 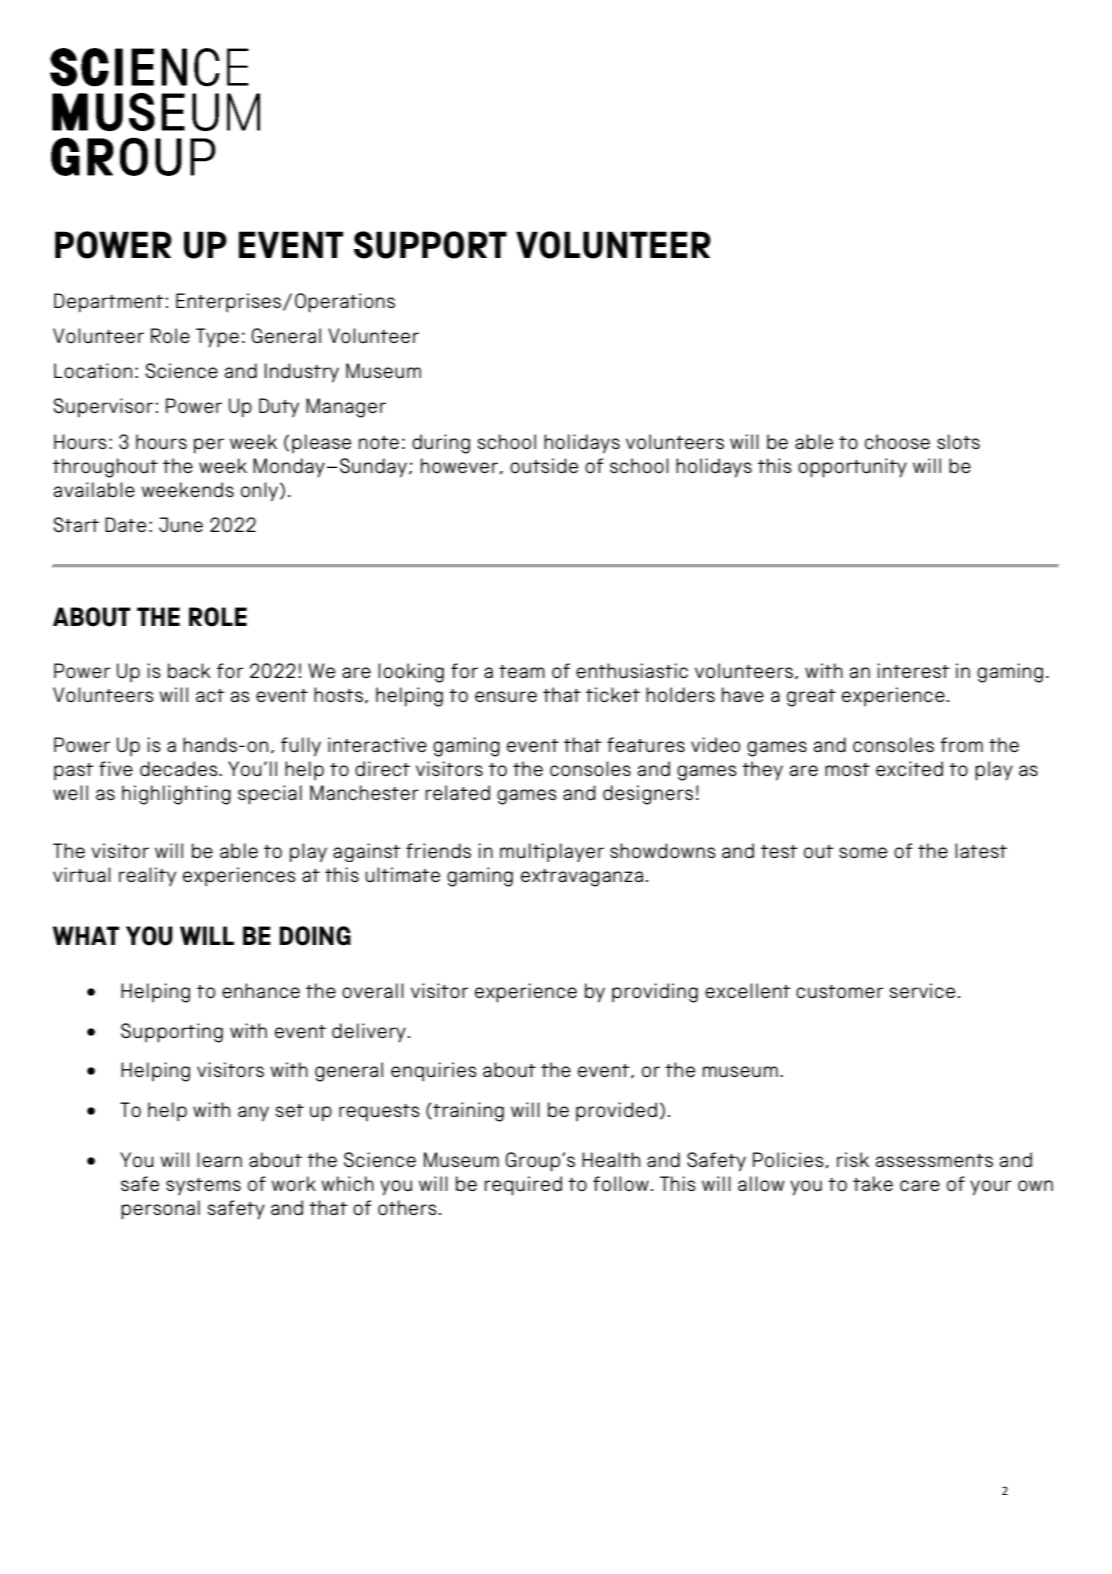 What do you see at coordinates (913, 670) in the image?
I see `interest` at bounding box center [913, 670].
